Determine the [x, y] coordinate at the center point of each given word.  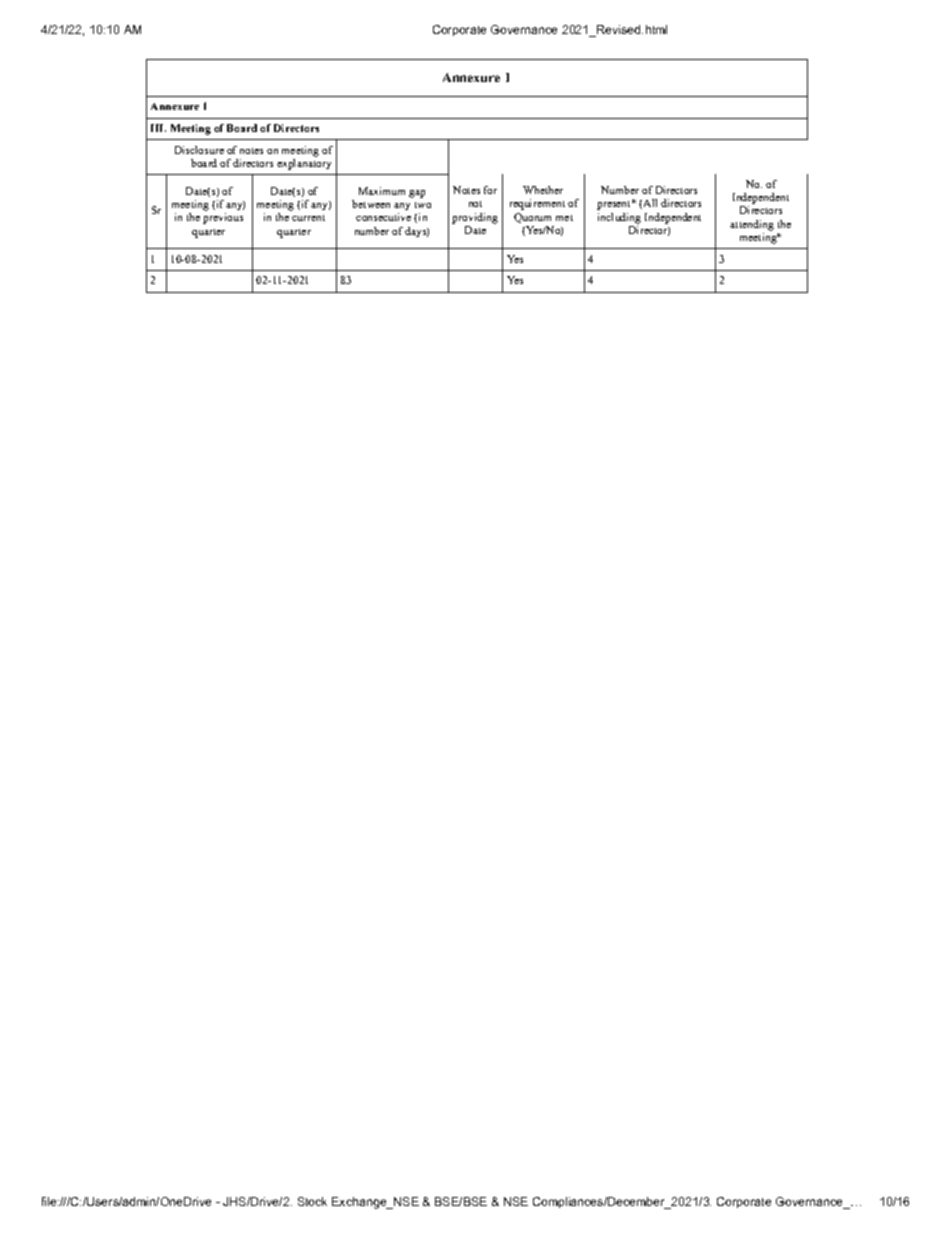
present [615, 205]
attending [752, 225]
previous [223, 218]
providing [475, 218]
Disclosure [199, 150]
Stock [312, 1201]
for [490, 190]
